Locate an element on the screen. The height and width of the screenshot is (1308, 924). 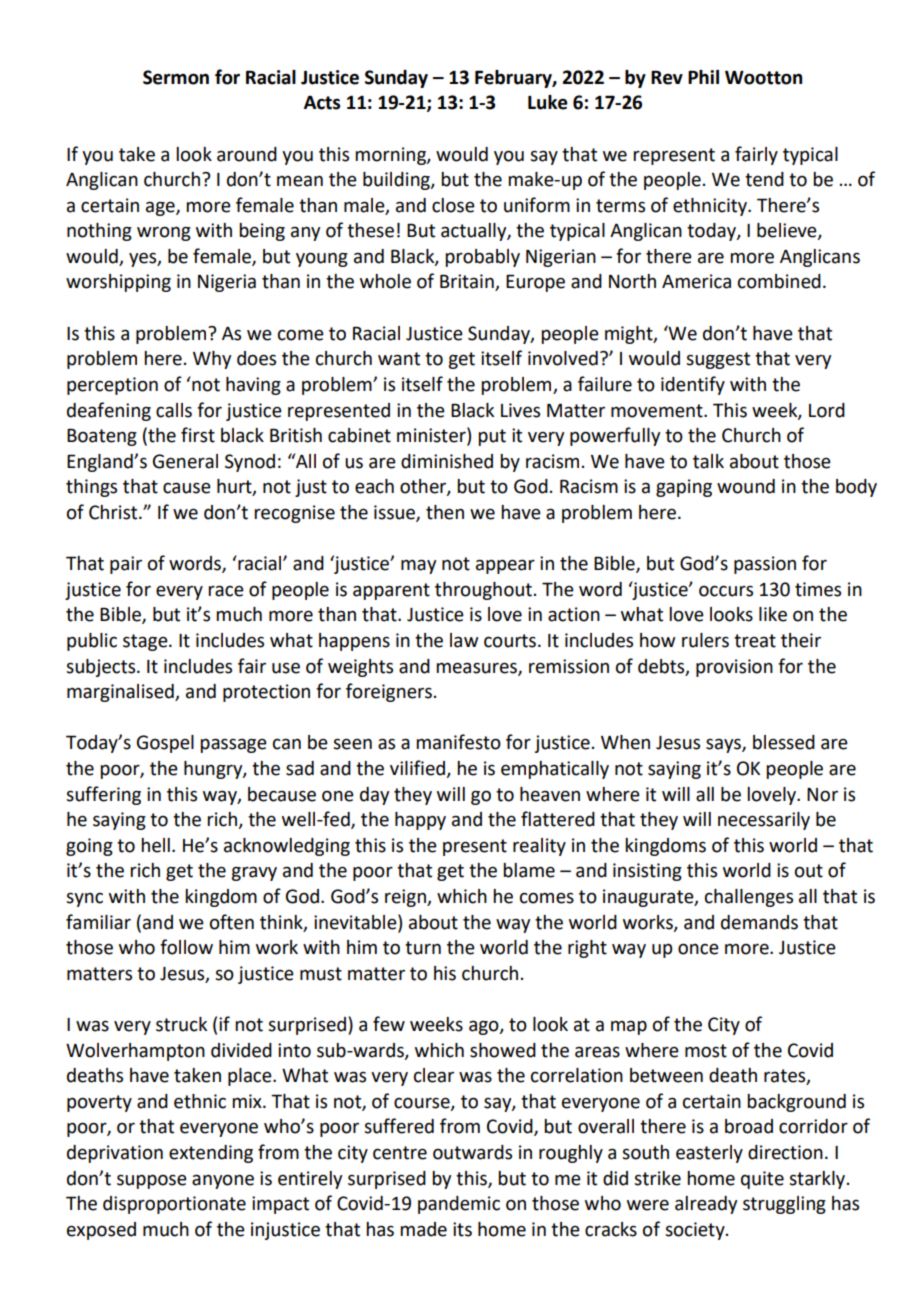
treat is located at coordinates (755, 641).
